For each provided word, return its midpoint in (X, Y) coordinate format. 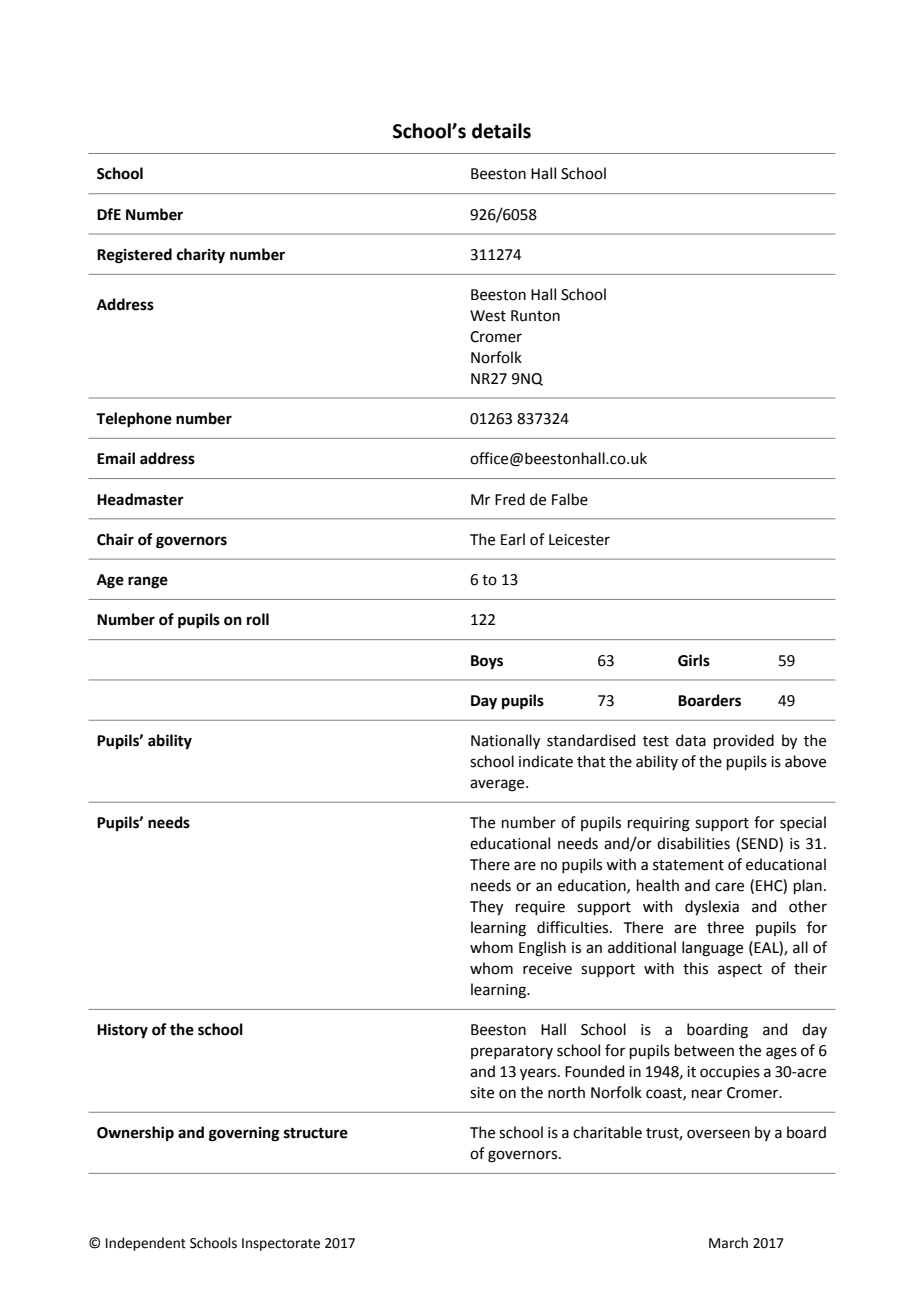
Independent (146, 1244)
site (482, 1093)
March (728, 1243)
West (488, 316)
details (501, 131)
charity (201, 255)
